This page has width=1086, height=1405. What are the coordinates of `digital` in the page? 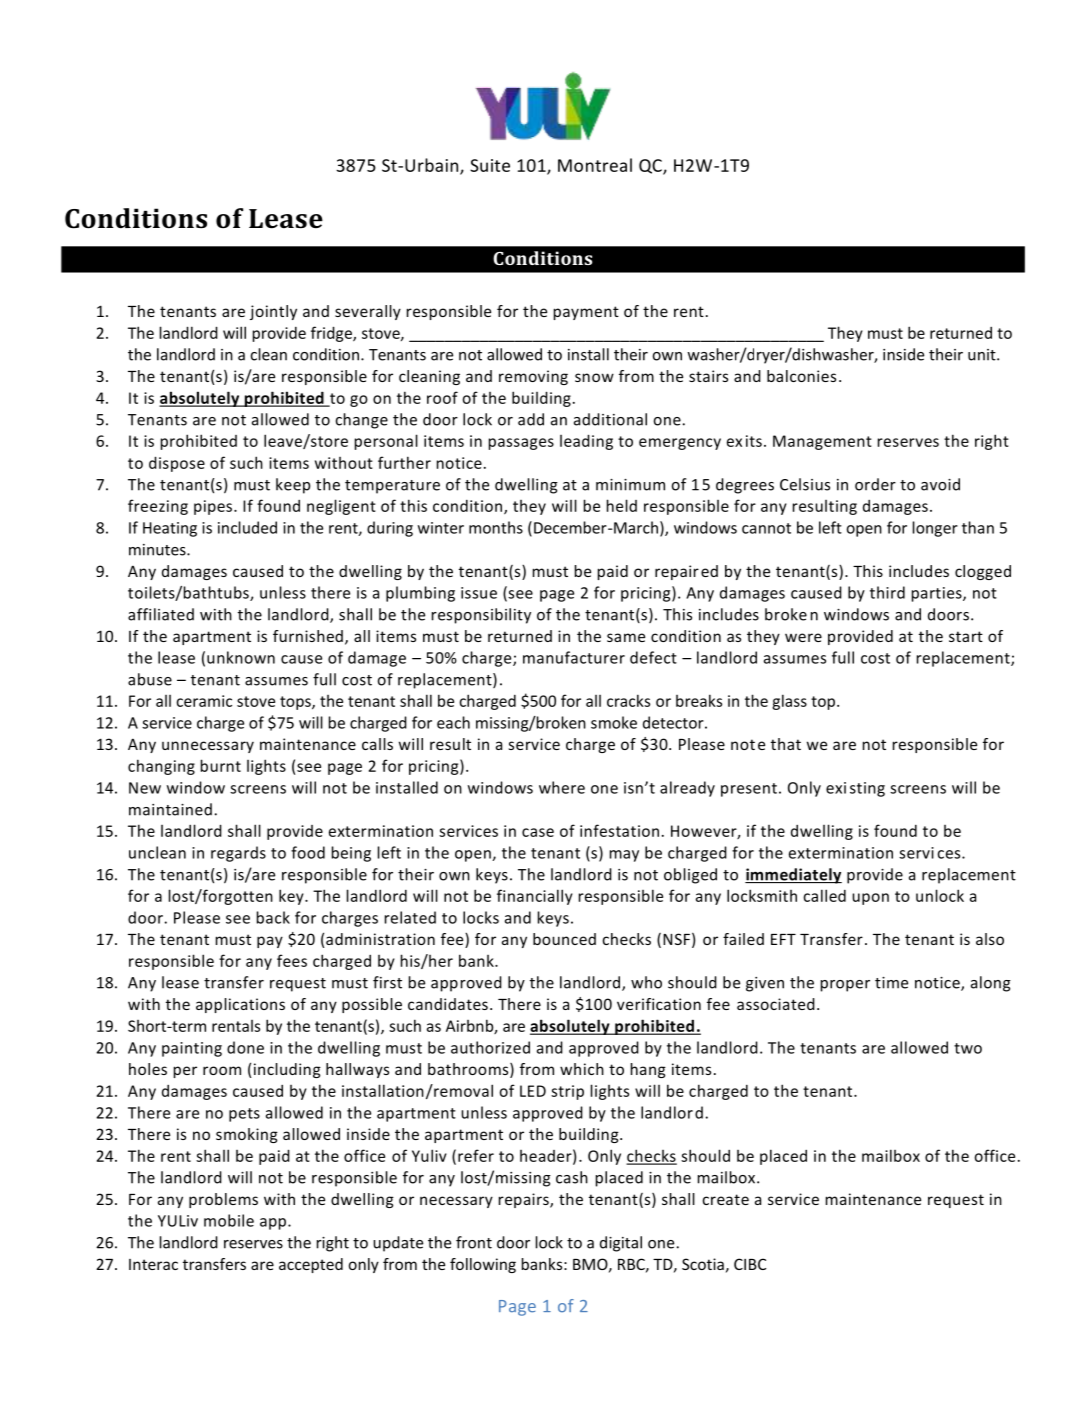 It's located at (621, 1244).
